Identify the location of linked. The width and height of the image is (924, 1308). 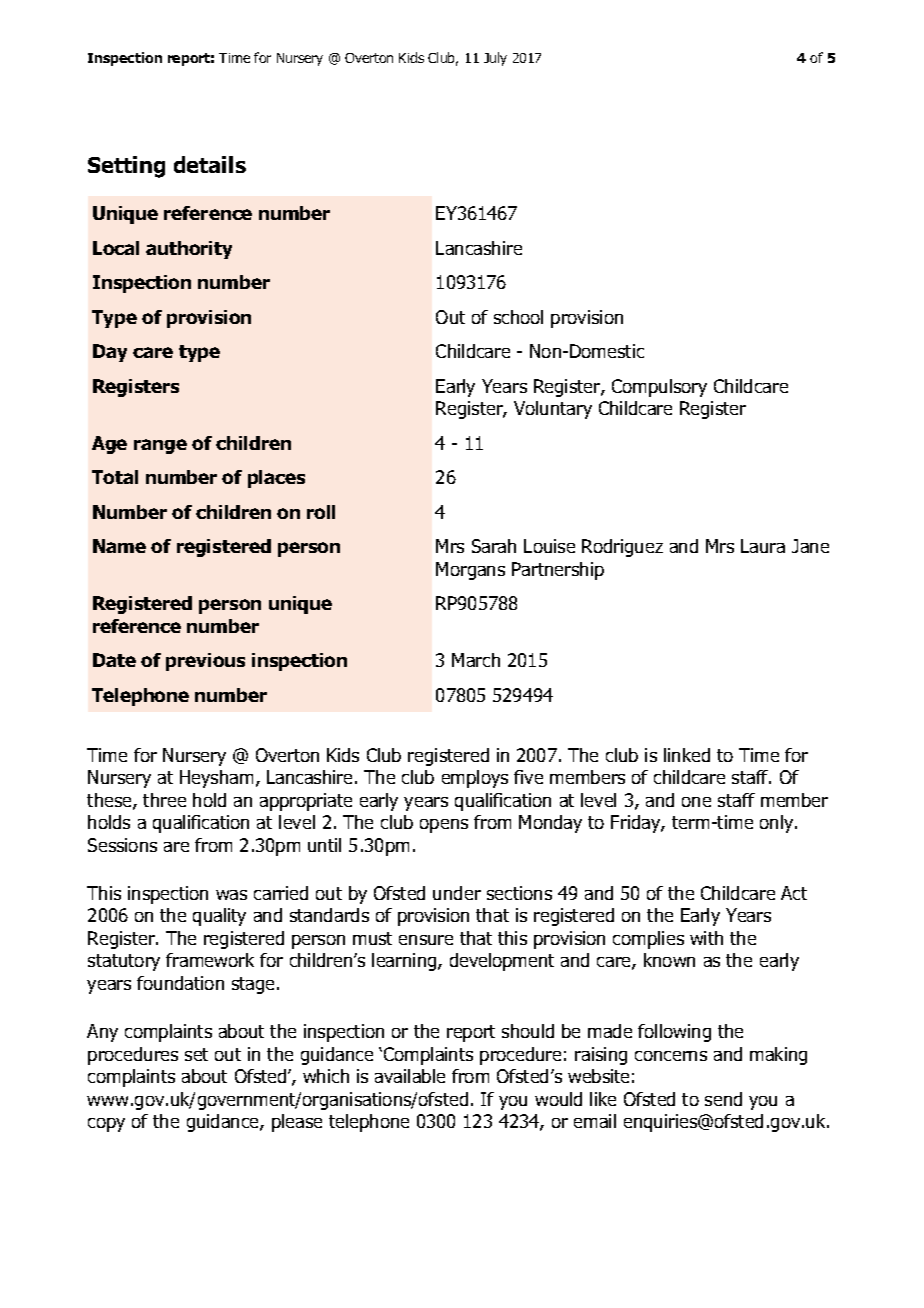
(687, 755).
